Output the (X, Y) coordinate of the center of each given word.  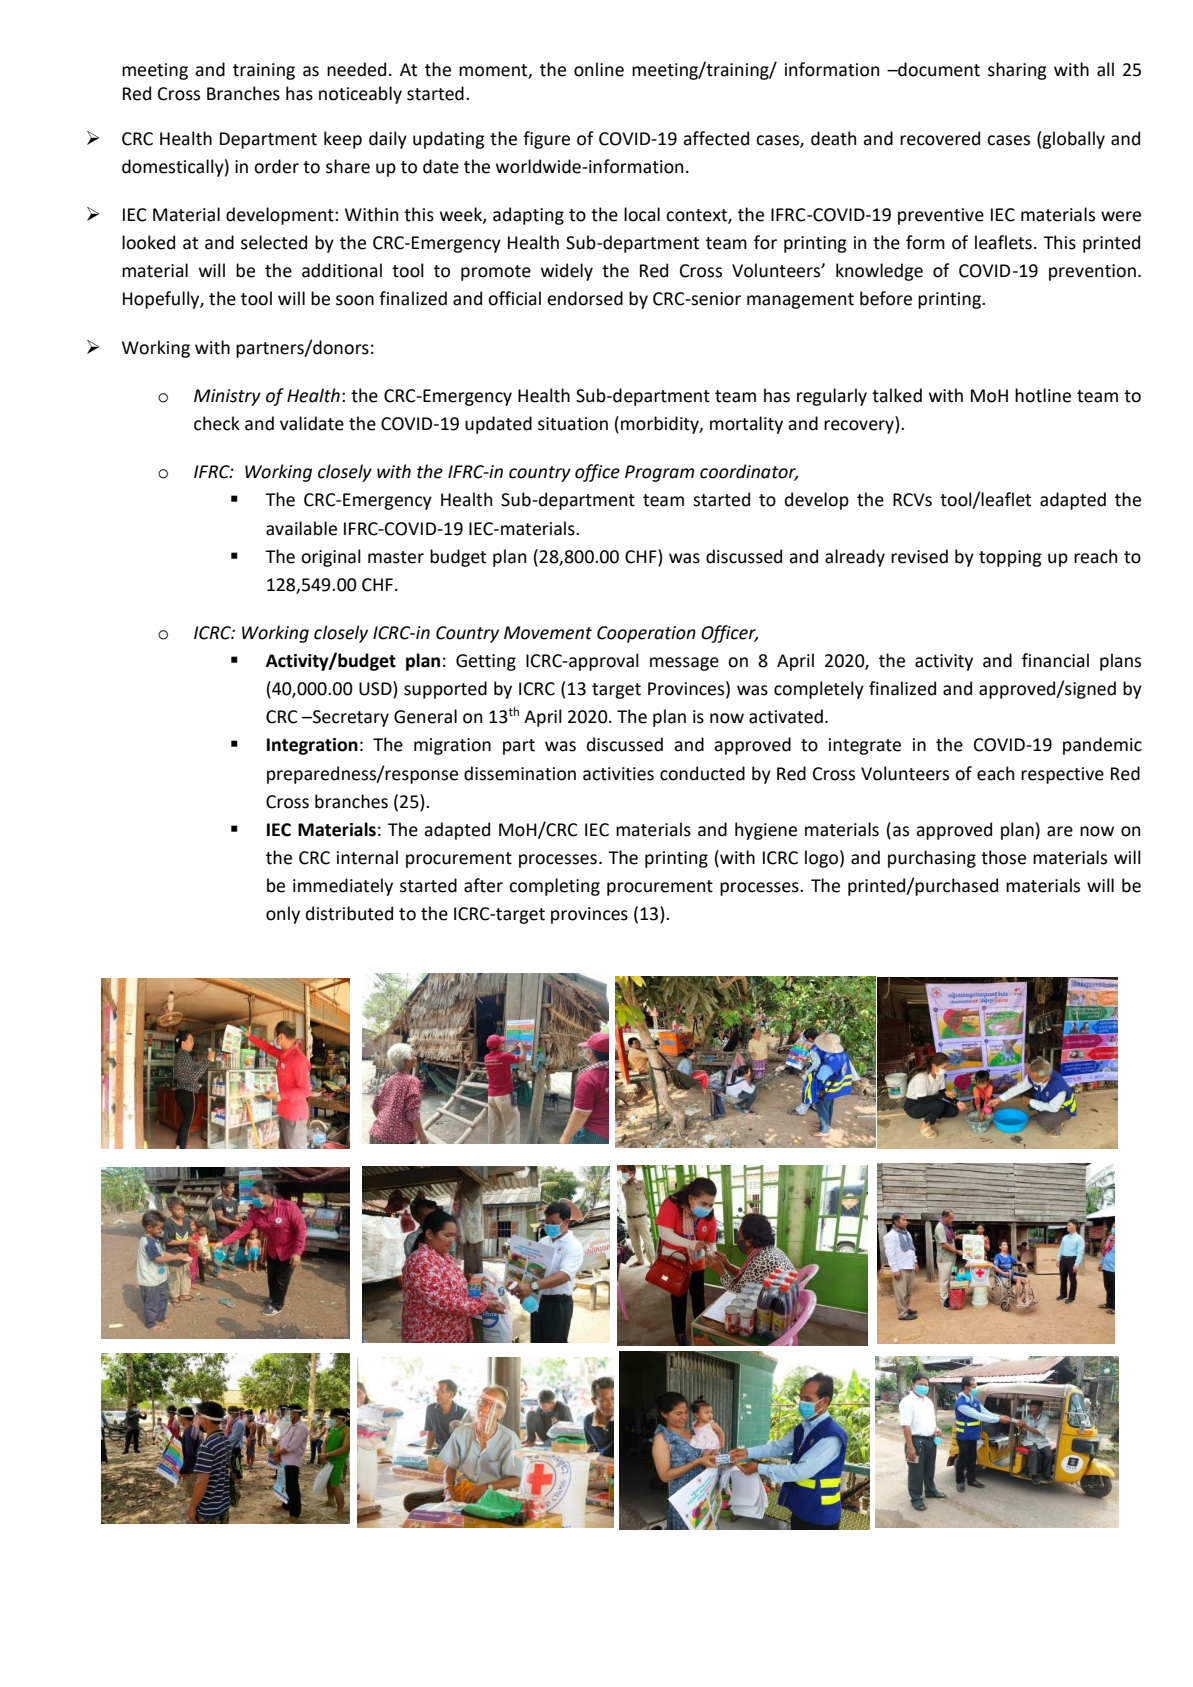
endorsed (585, 298)
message (684, 664)
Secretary (350, 718)
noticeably (360, 95)
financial (1055, 660)
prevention (1092, 272)
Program (659, 473)
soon (355, 300)
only (283, 915)
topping (1010, 558)
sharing (1017, 71)
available (301, 528)
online (599, 69)
